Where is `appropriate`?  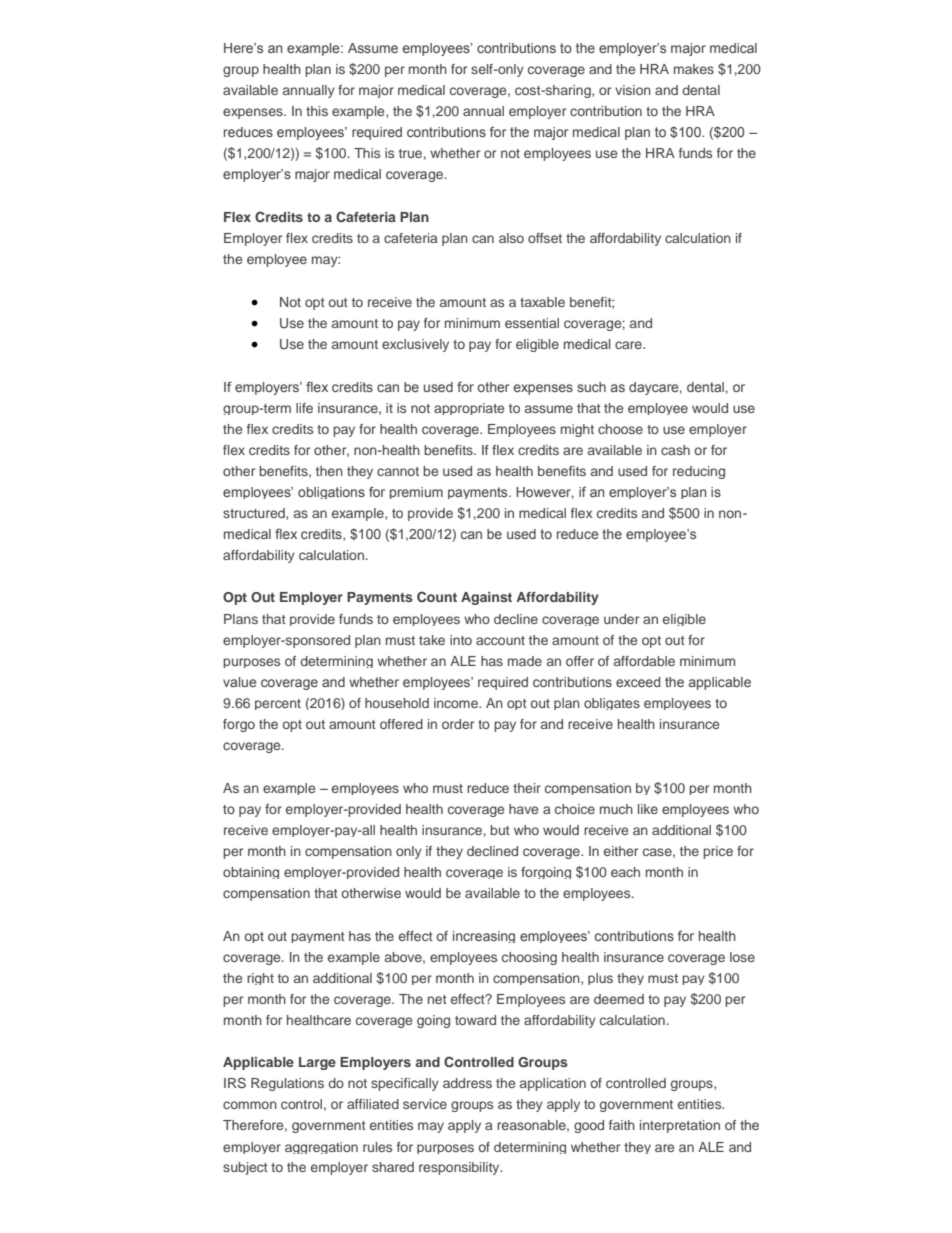 appropriate is located at coordinates (469, 409).
